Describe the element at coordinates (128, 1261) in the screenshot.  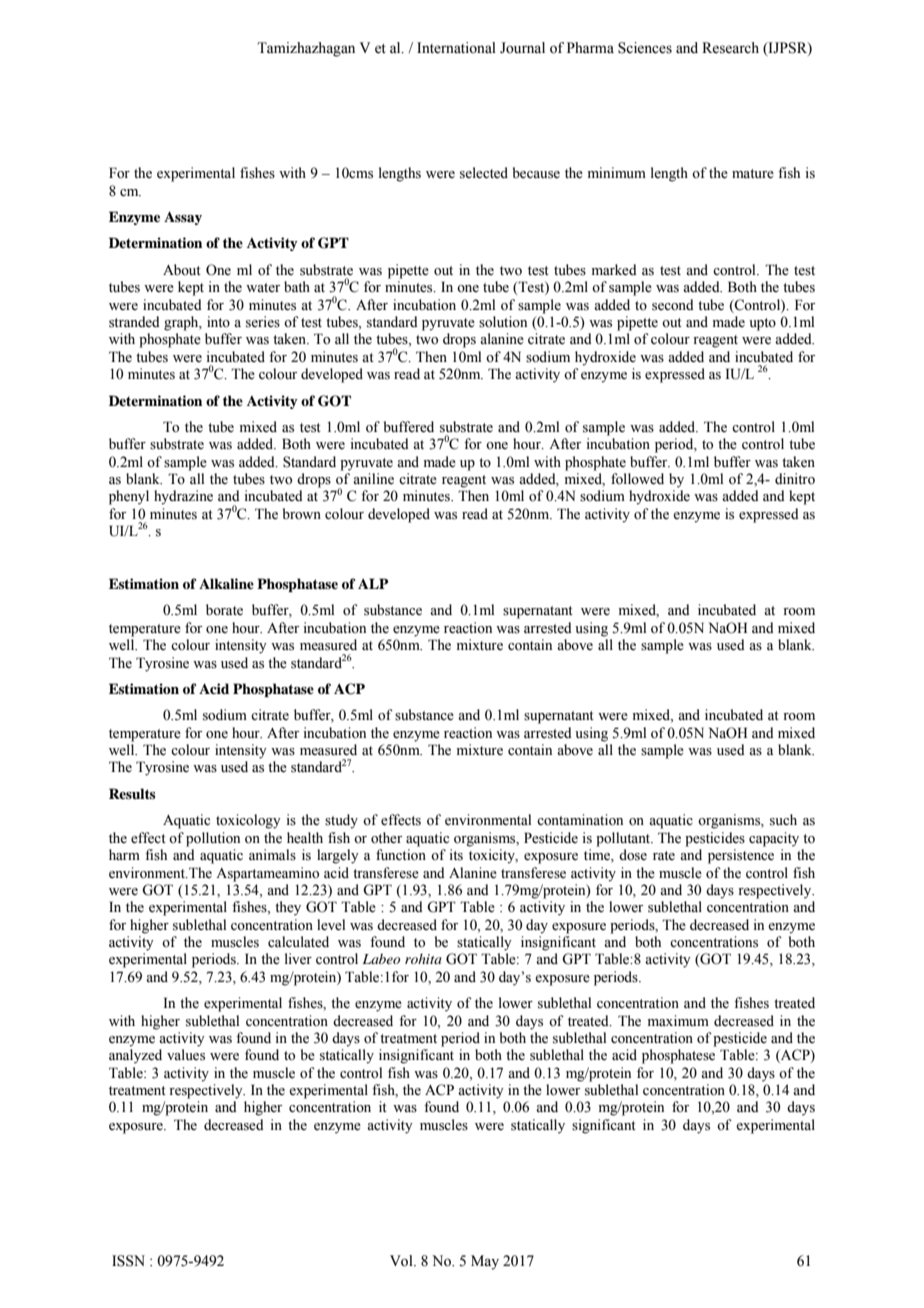
I see `ISSN` at that location.
